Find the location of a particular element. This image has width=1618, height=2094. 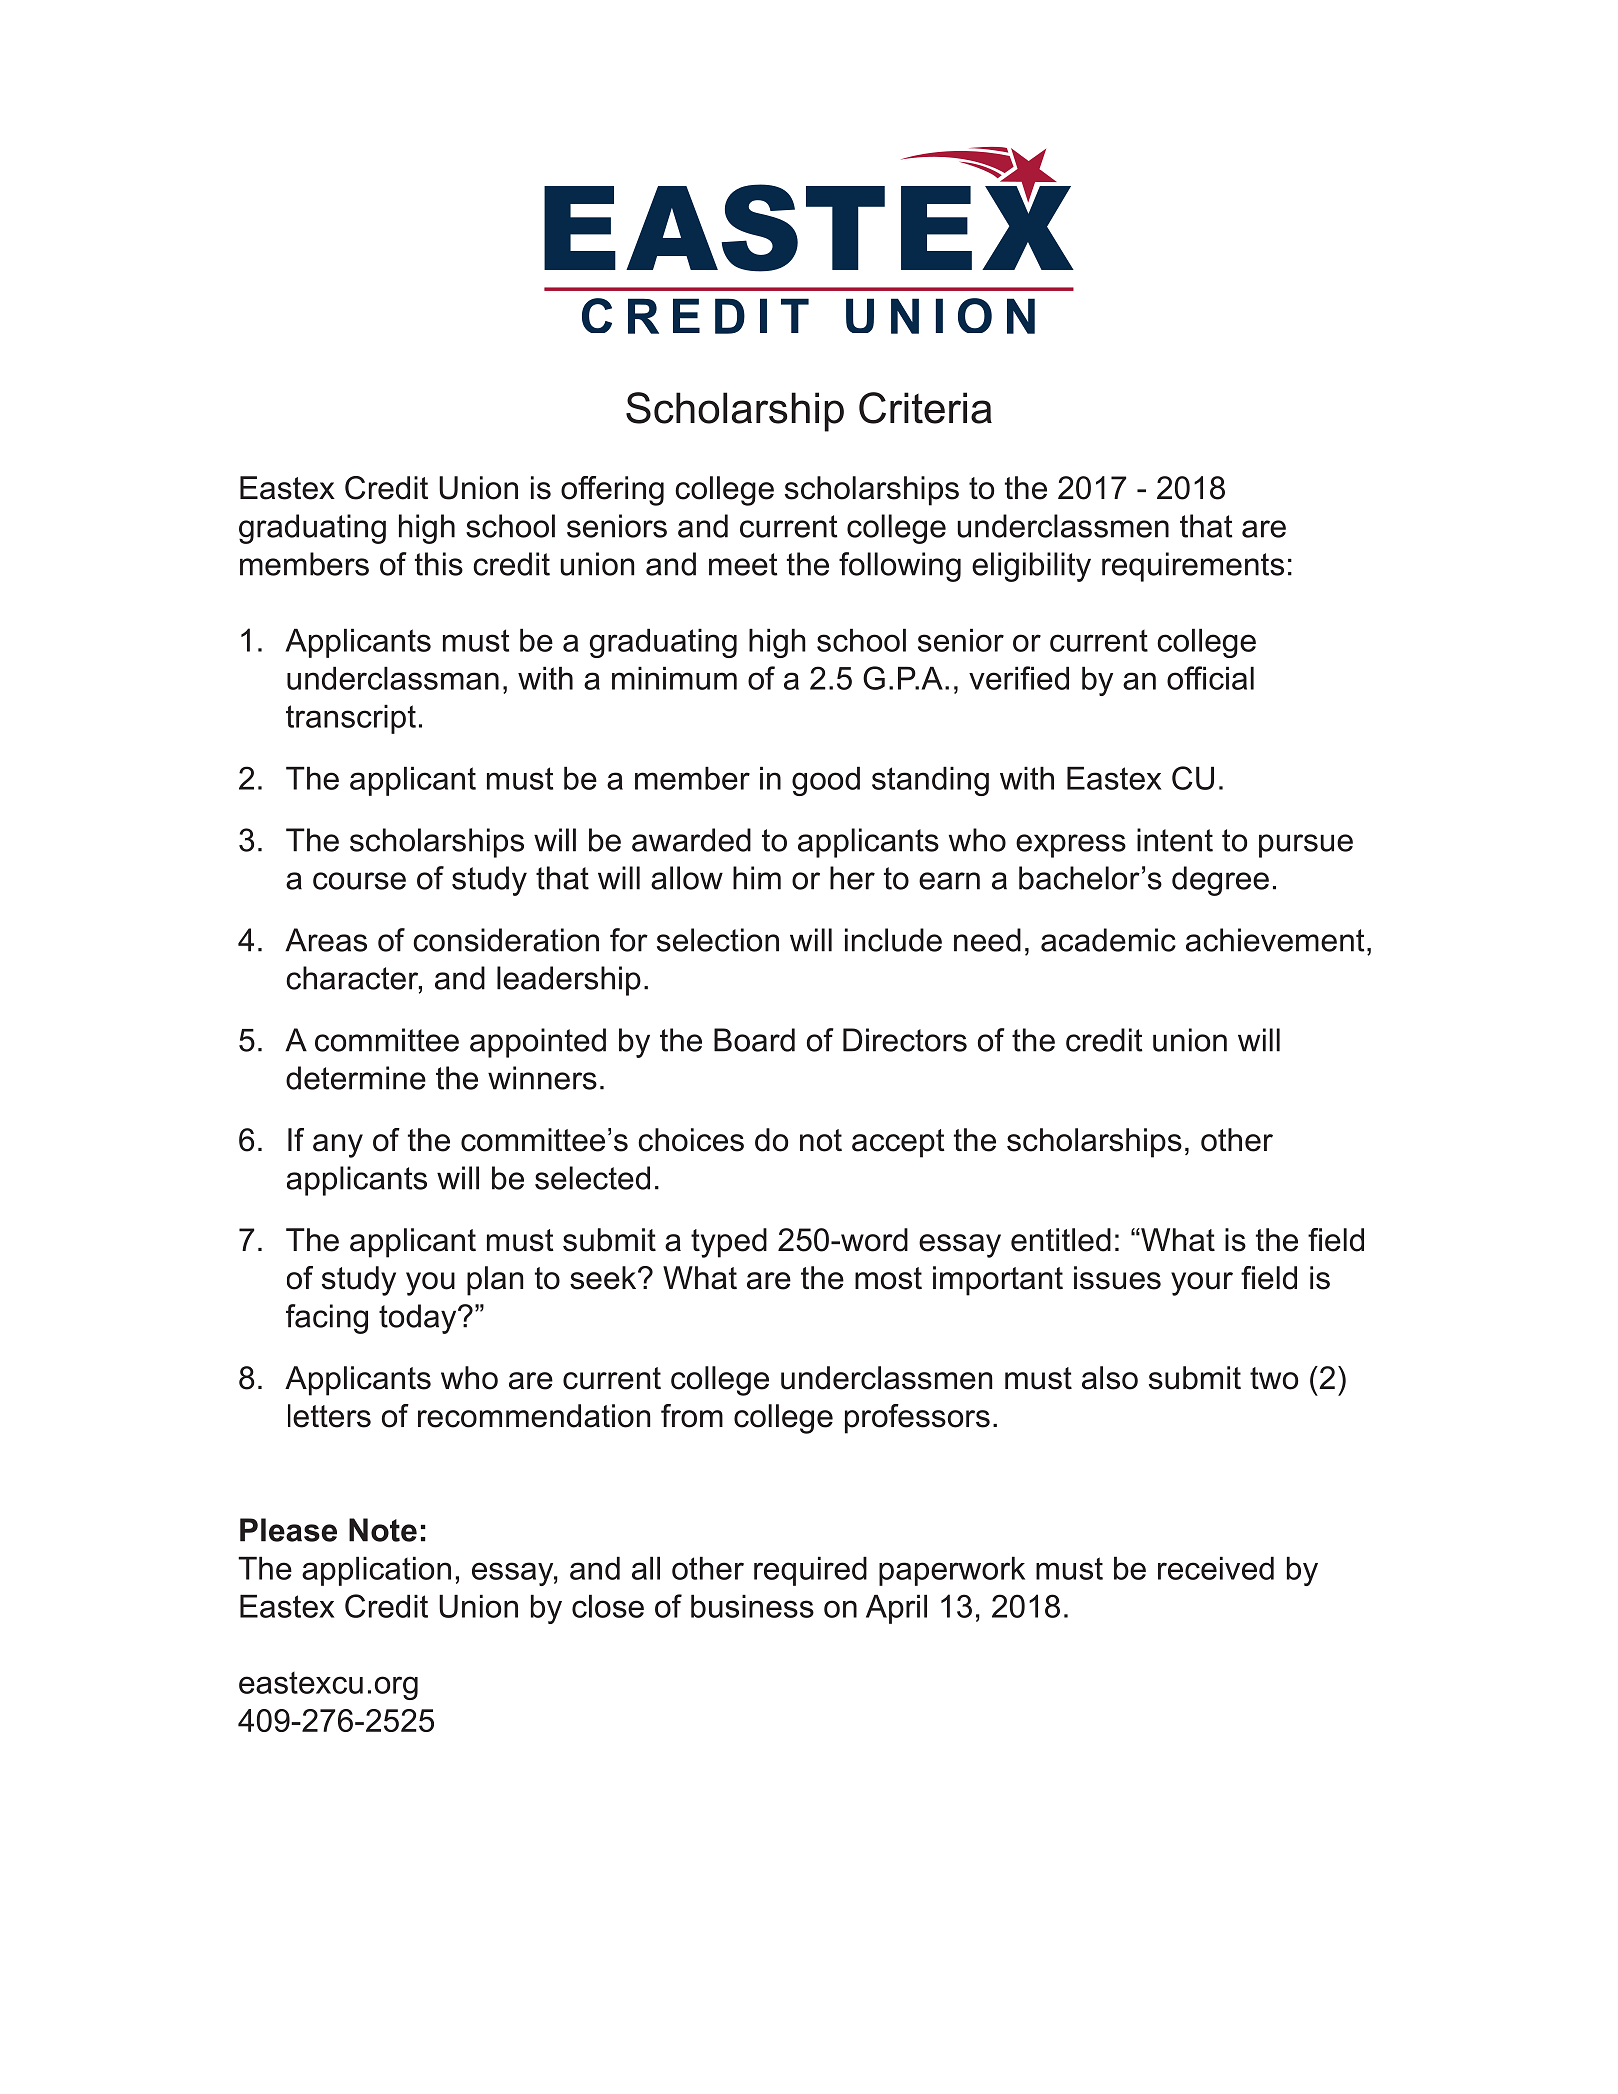

determine is located at coordinates (356, 1078).
